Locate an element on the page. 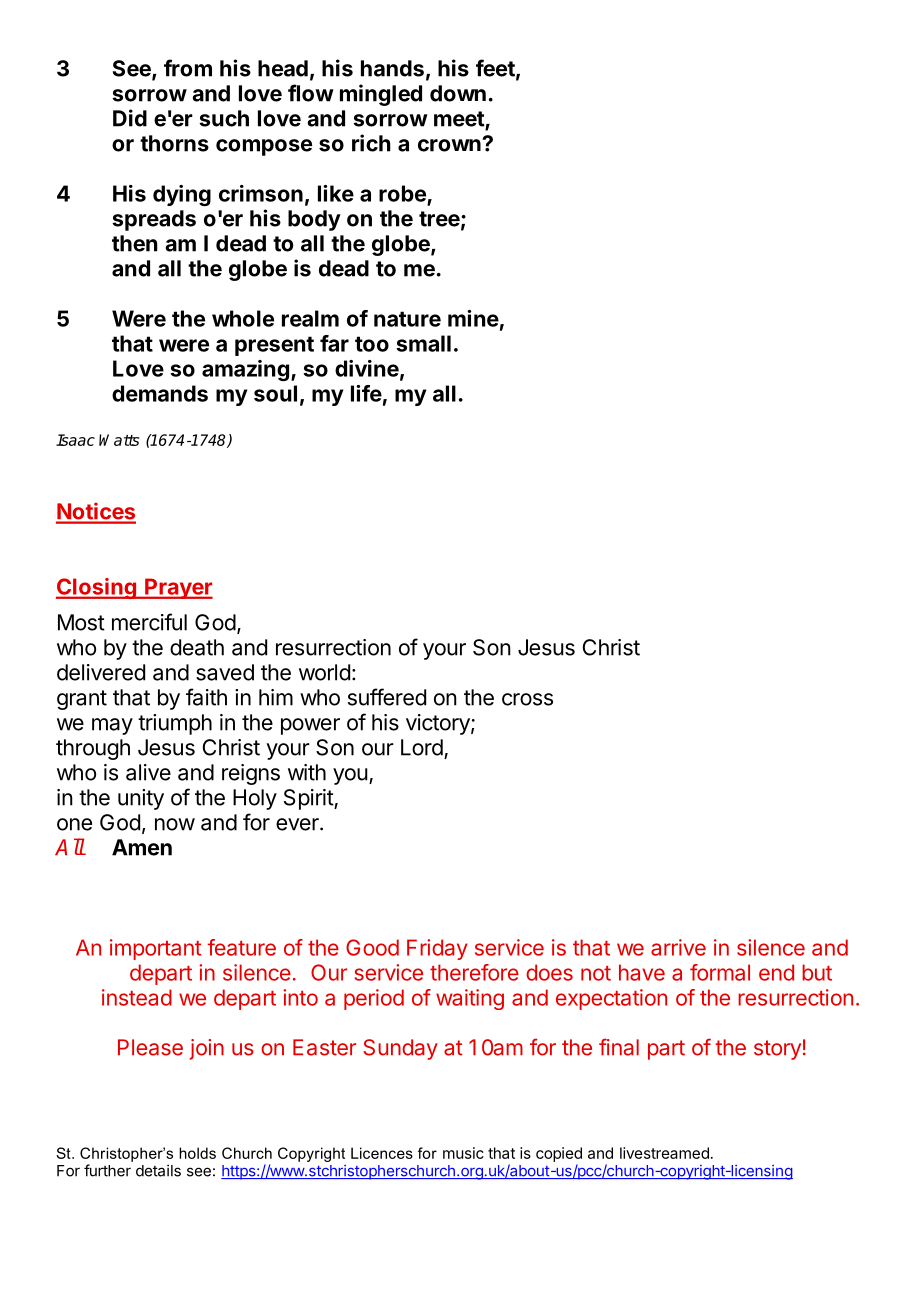  down is located at coordinates (458, 93).
